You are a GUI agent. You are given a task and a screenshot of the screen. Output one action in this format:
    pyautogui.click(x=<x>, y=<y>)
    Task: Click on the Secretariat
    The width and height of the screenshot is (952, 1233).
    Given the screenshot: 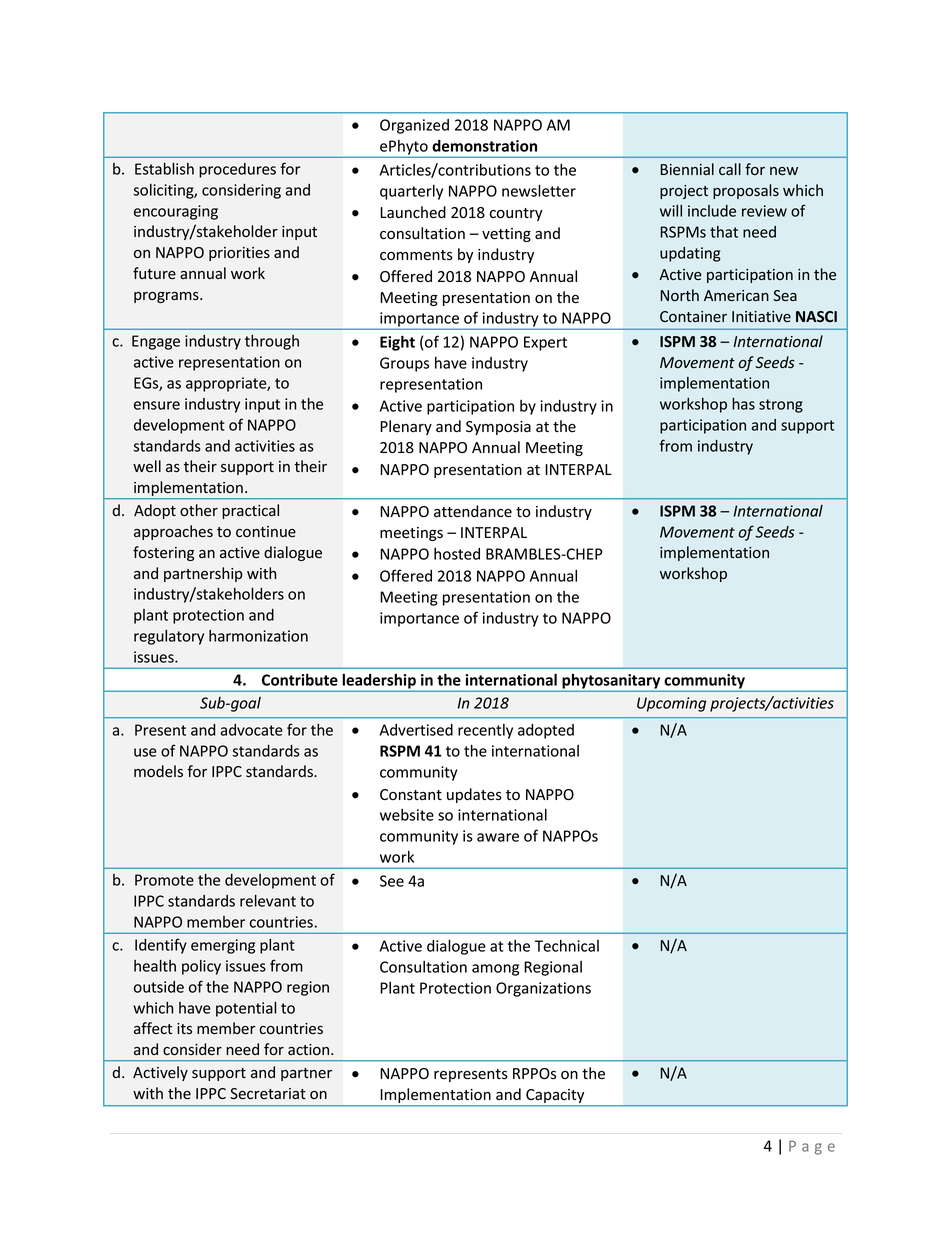 What is the action you would take?
    pyautogui.click(x=268, y=1094)
